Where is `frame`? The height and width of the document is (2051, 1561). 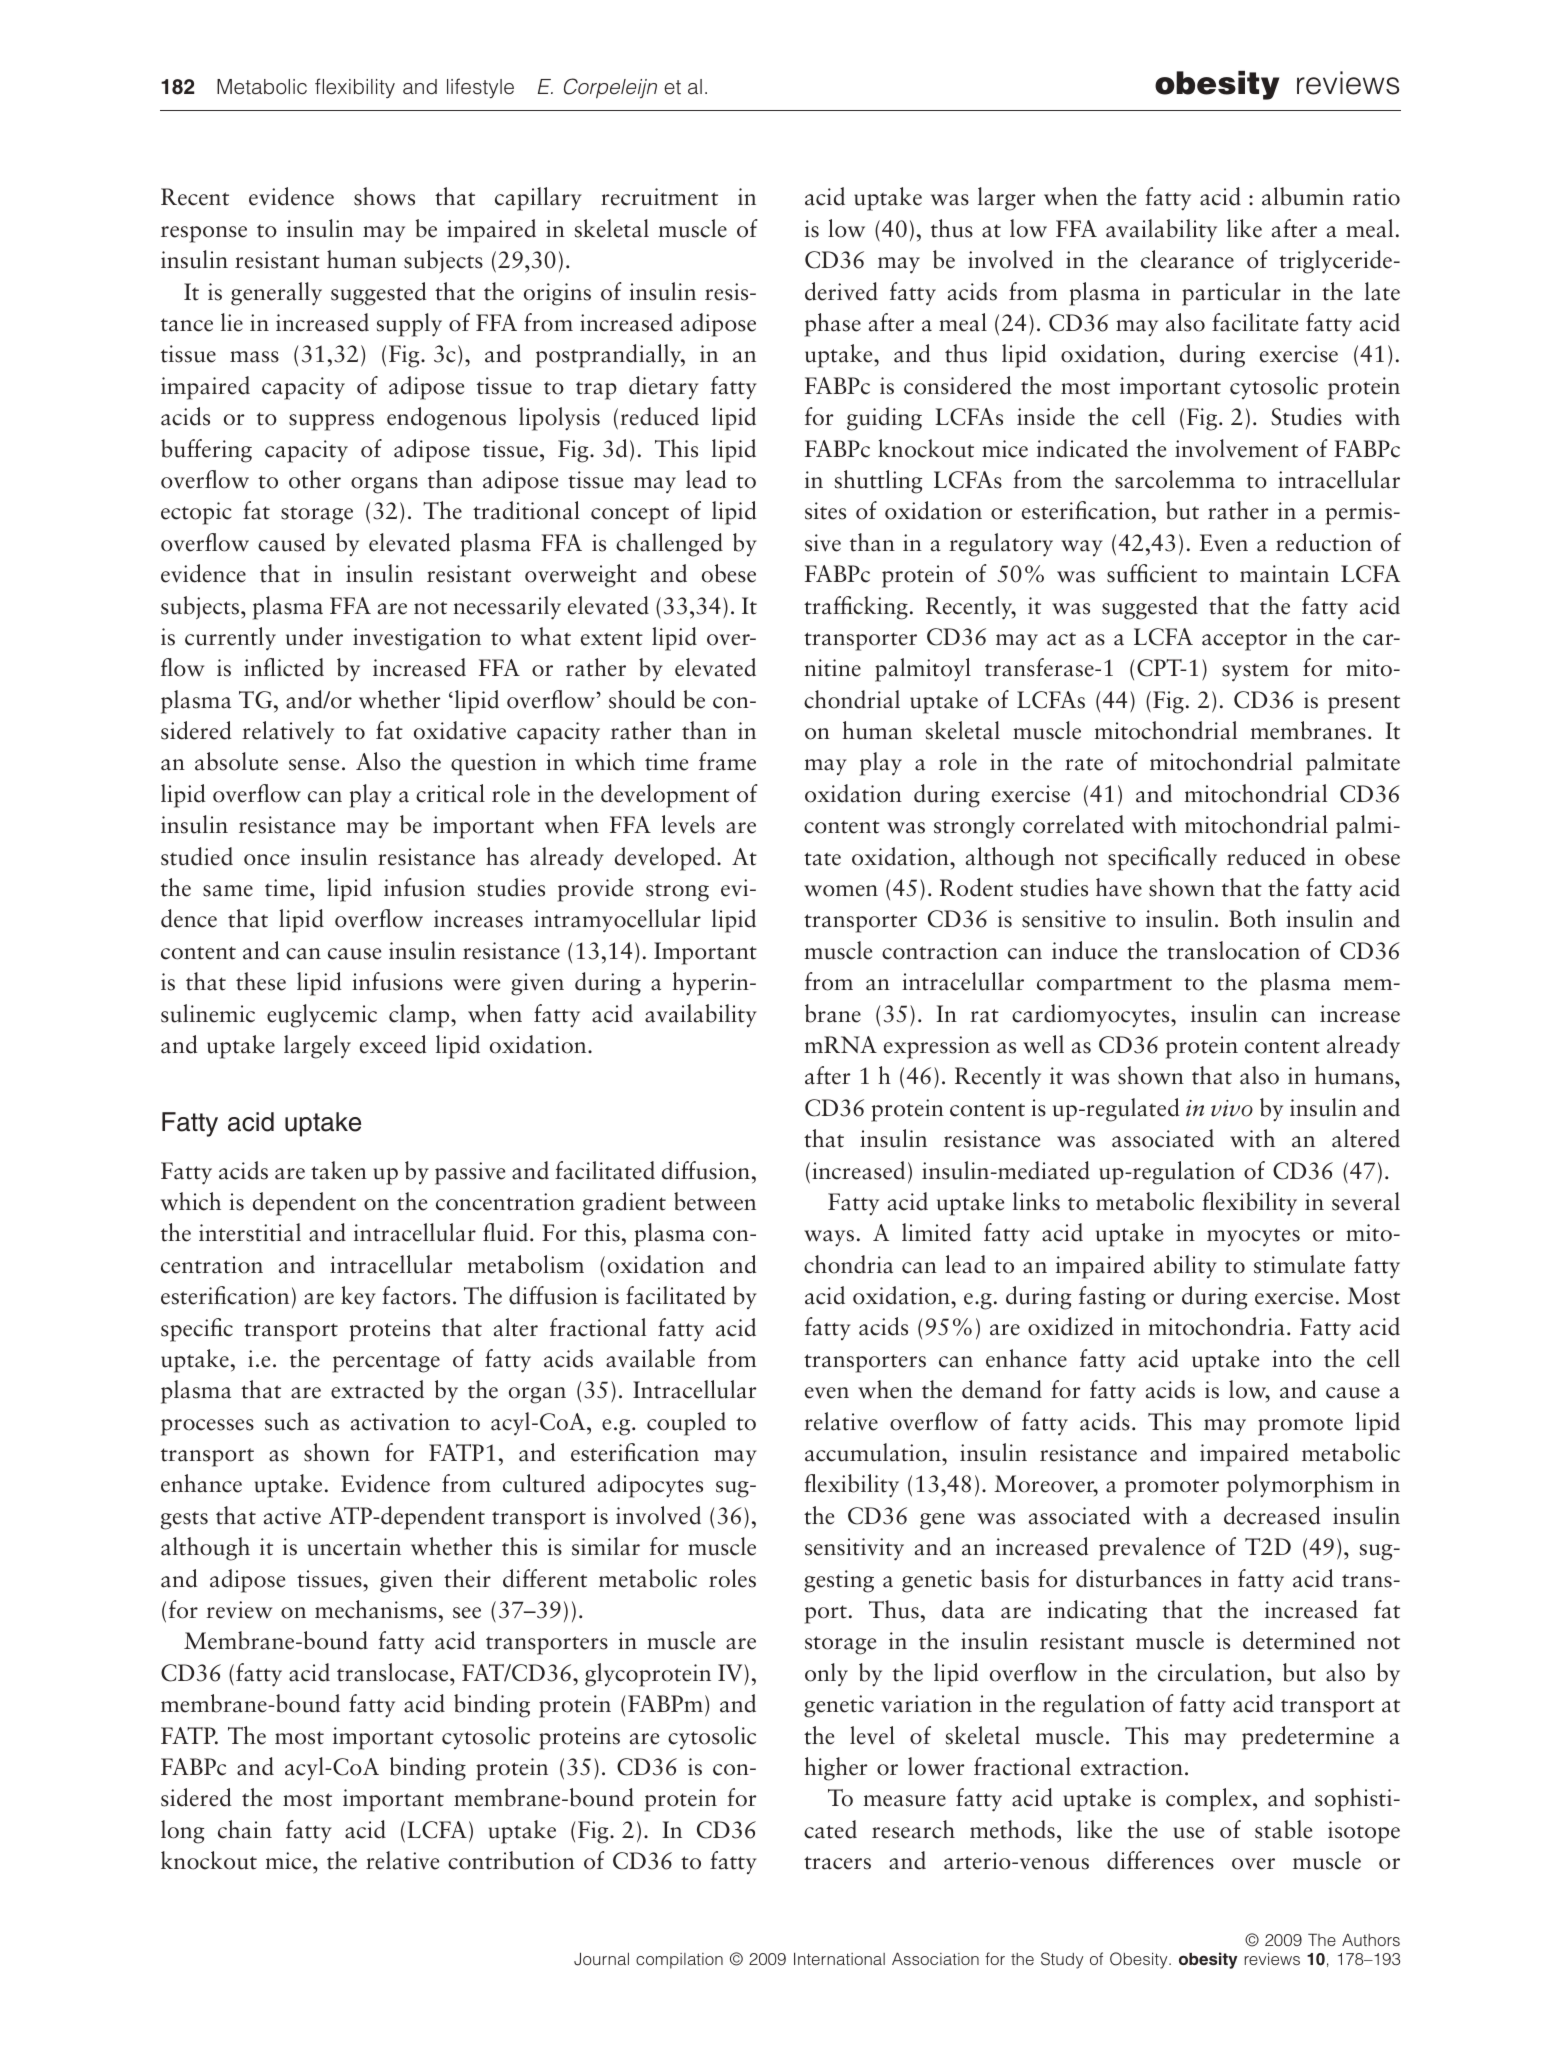 frame is located at coordinates (727, 761).
